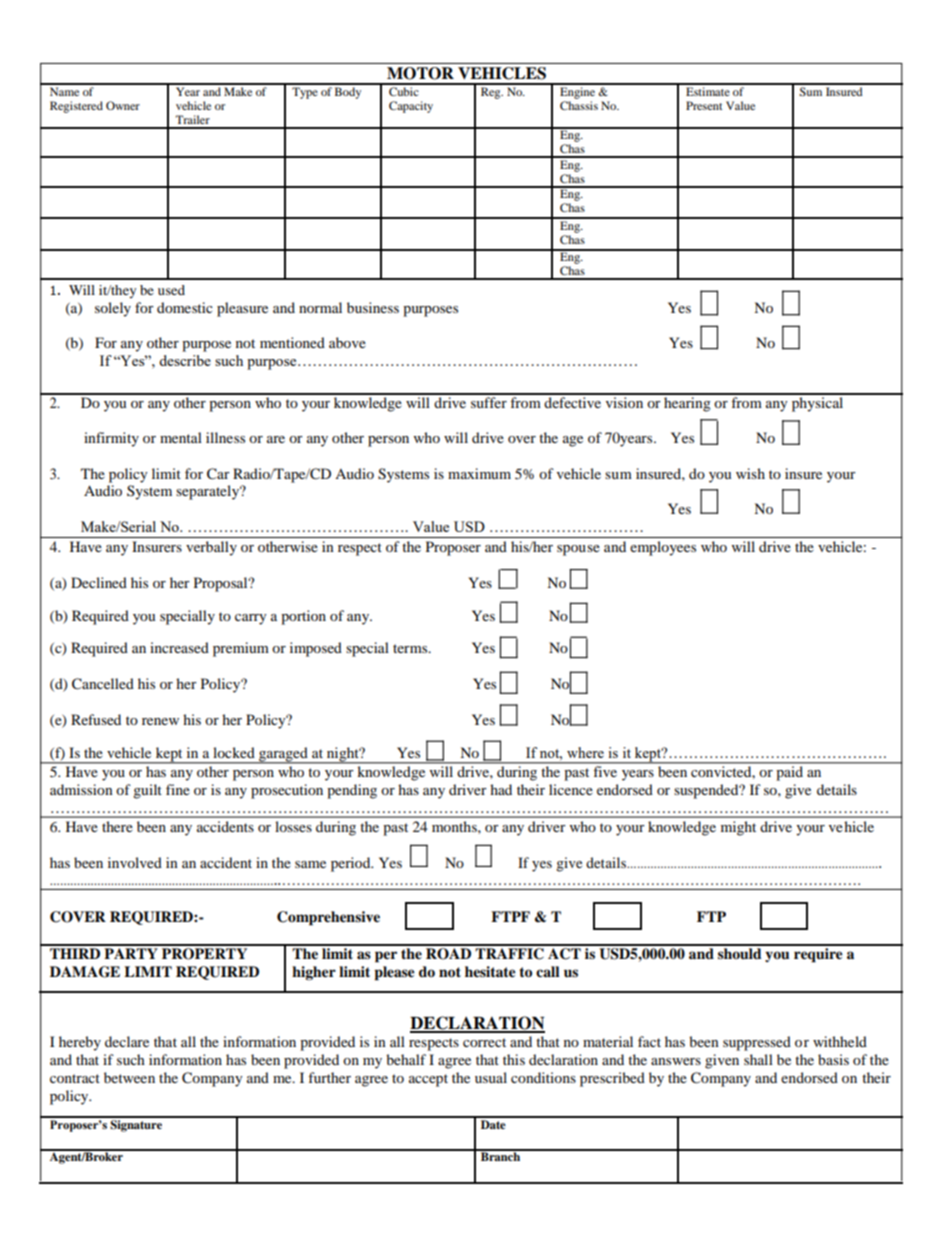 This screenshot has width=952, height=1233. I want to click on Capacity, so click(411, 107).
